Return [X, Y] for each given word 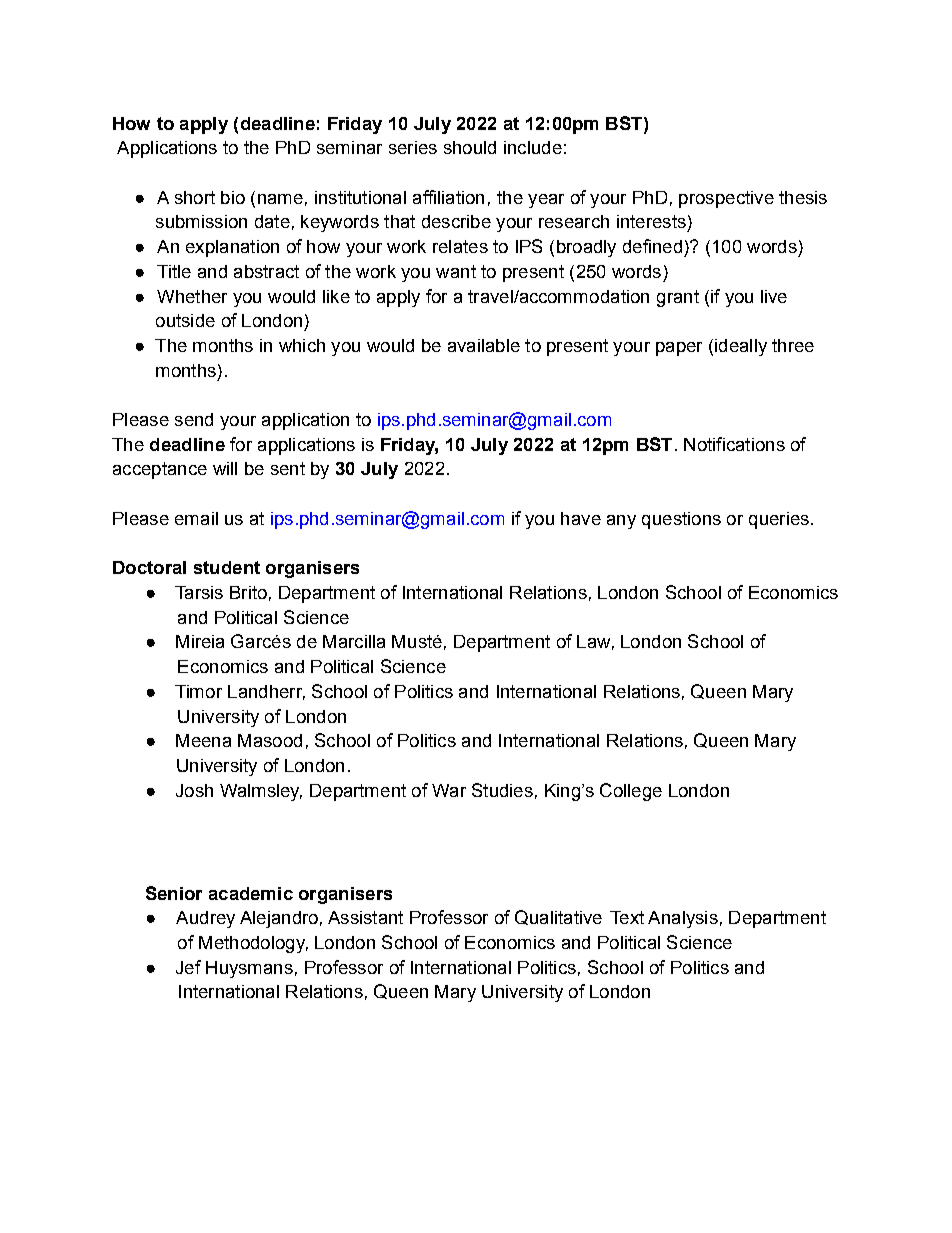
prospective [726, 199]
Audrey [205, 919]
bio [233, 197]
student [227, 567]
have [581, 518]
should [470, 147]
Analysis [683, 919]
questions [681, 520]
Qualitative [558, 917]
